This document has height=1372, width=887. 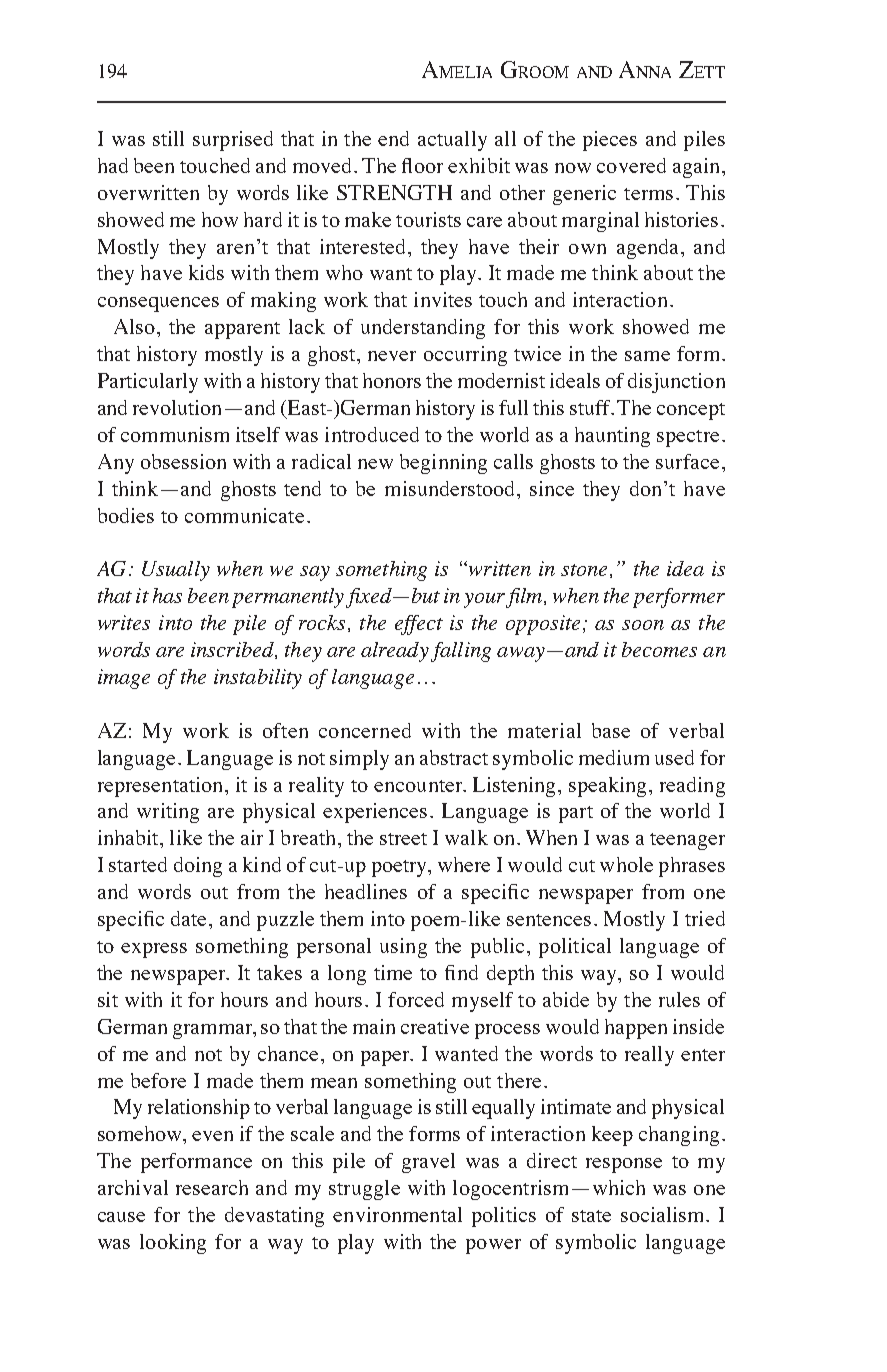 What do you see at coordinates (198, 867) in the document?
I see `doing` at bounding box center [198, 867].
